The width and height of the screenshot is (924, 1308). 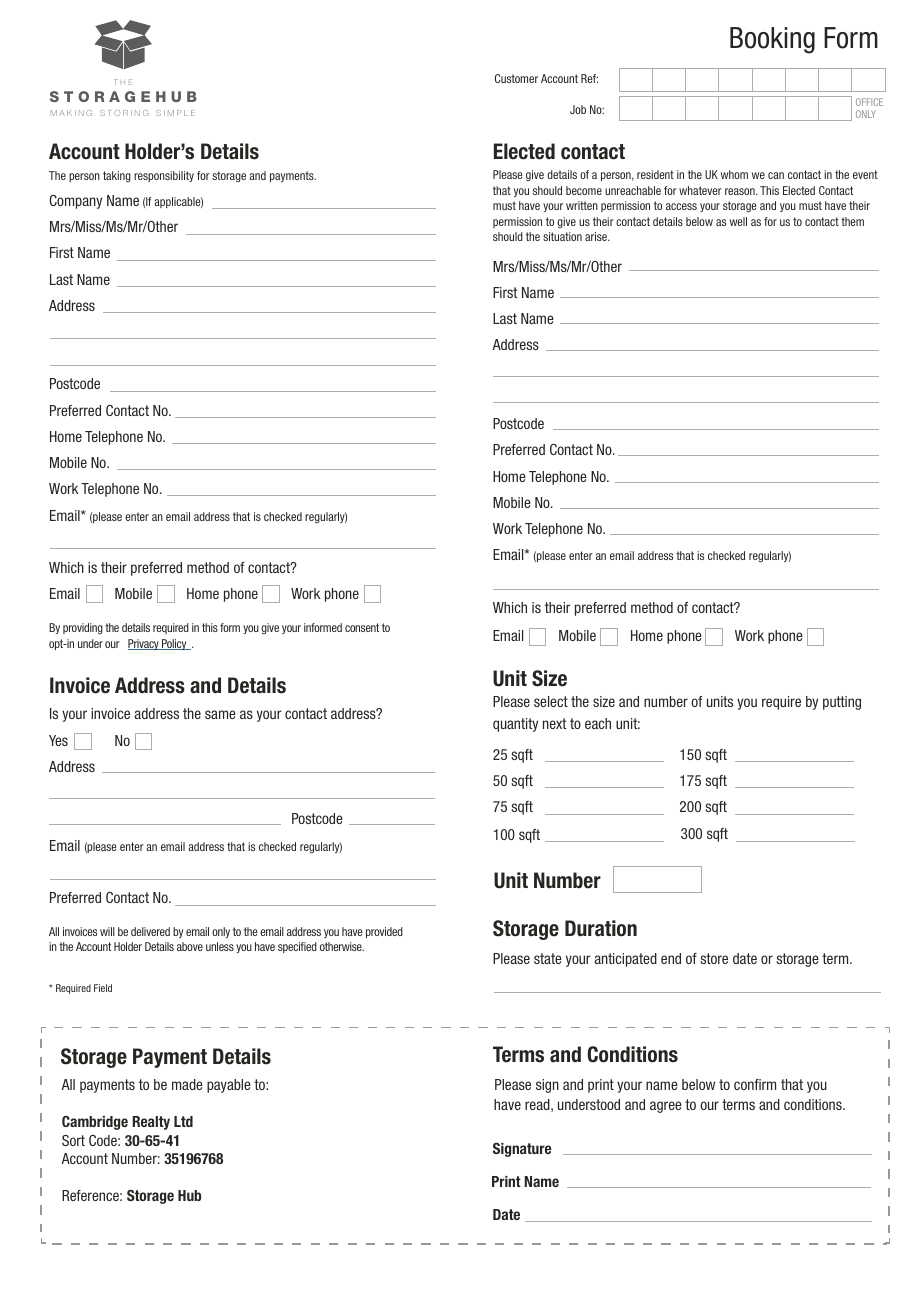 What do you see at coordinates (772, 40) in the screenshot?
I see `Booking` at bounding box center [772, 40].
